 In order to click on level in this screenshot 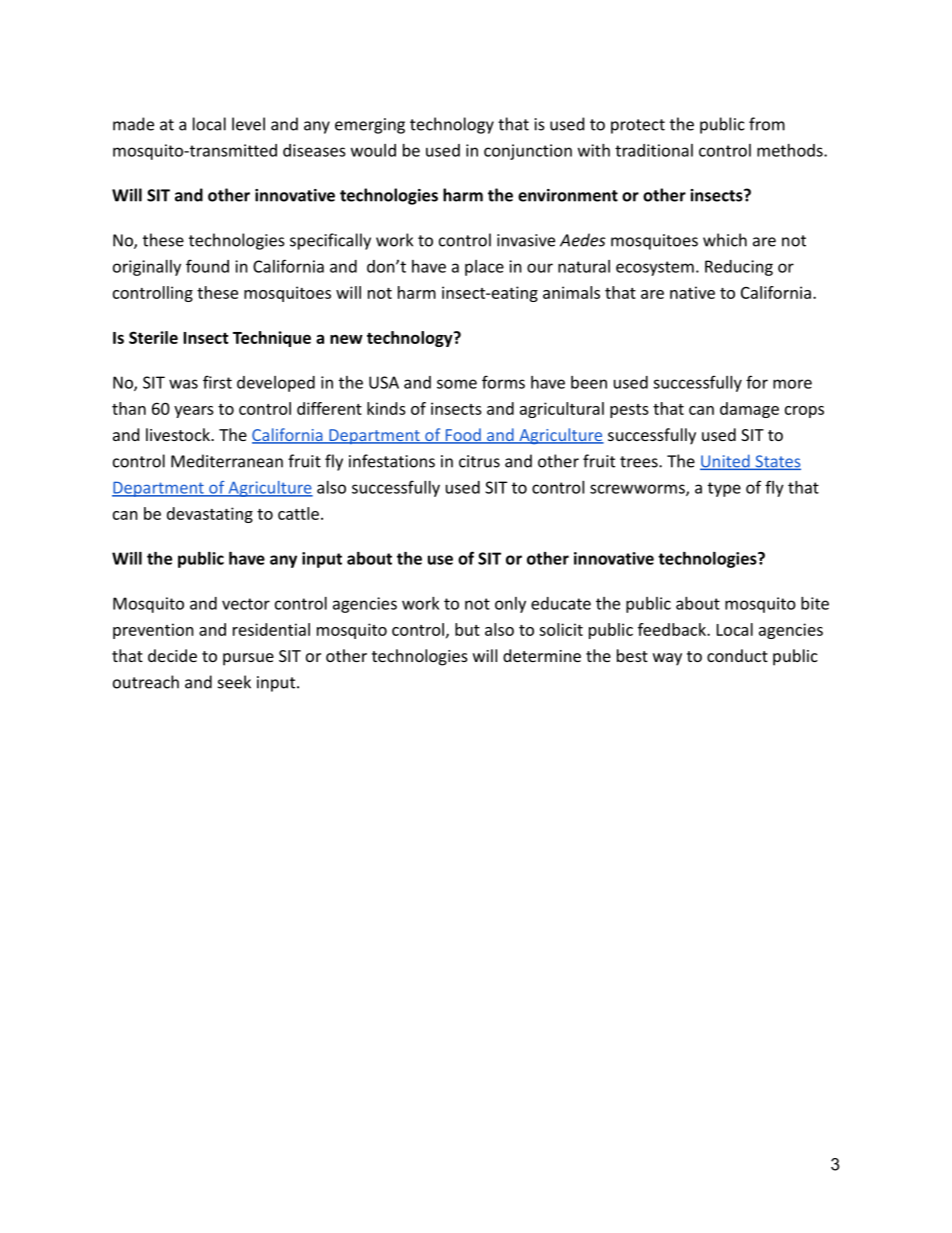, I will do `click(248, 124)`.
